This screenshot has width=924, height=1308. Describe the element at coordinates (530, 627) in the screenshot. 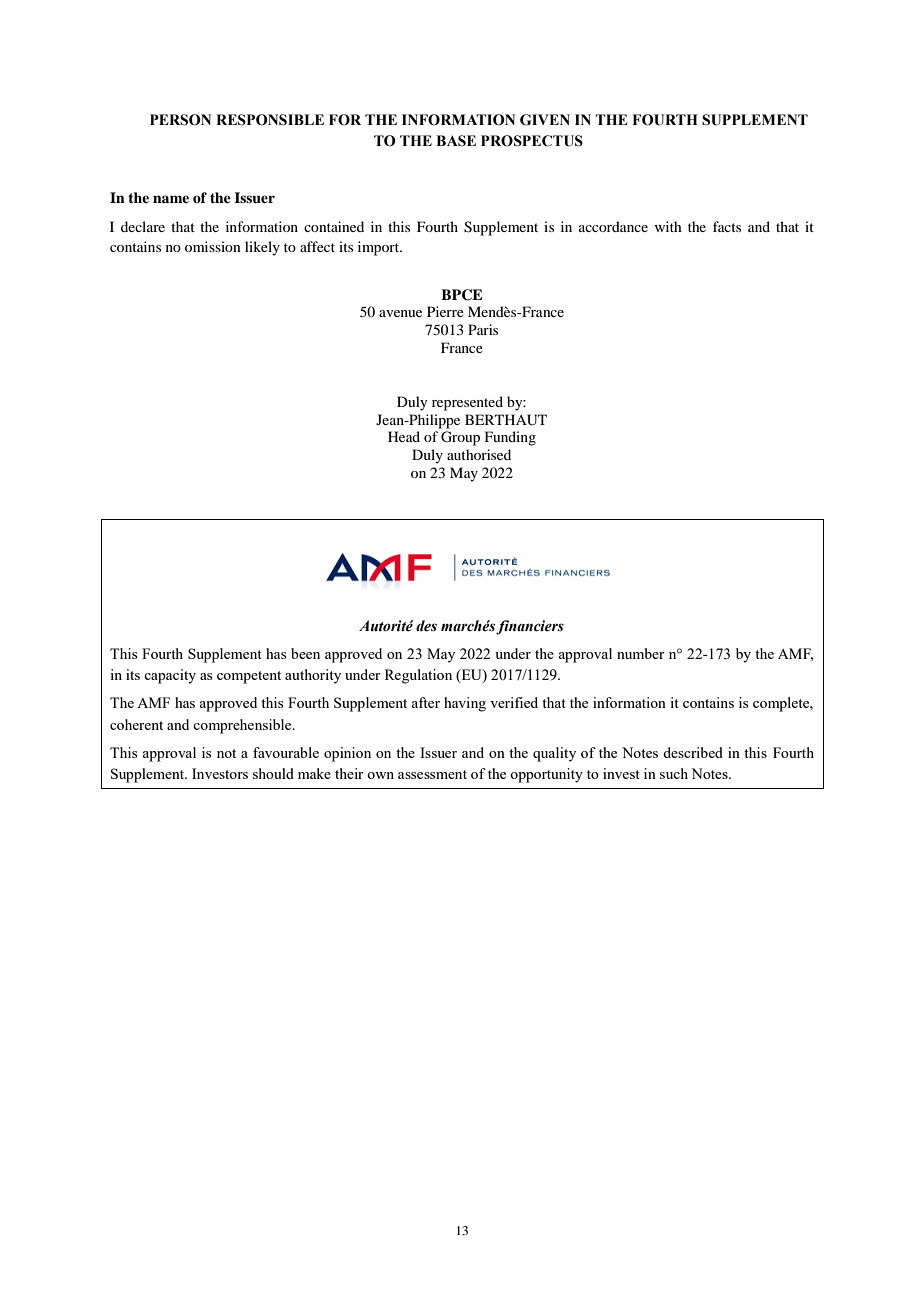

I see `financiers` at that location.
